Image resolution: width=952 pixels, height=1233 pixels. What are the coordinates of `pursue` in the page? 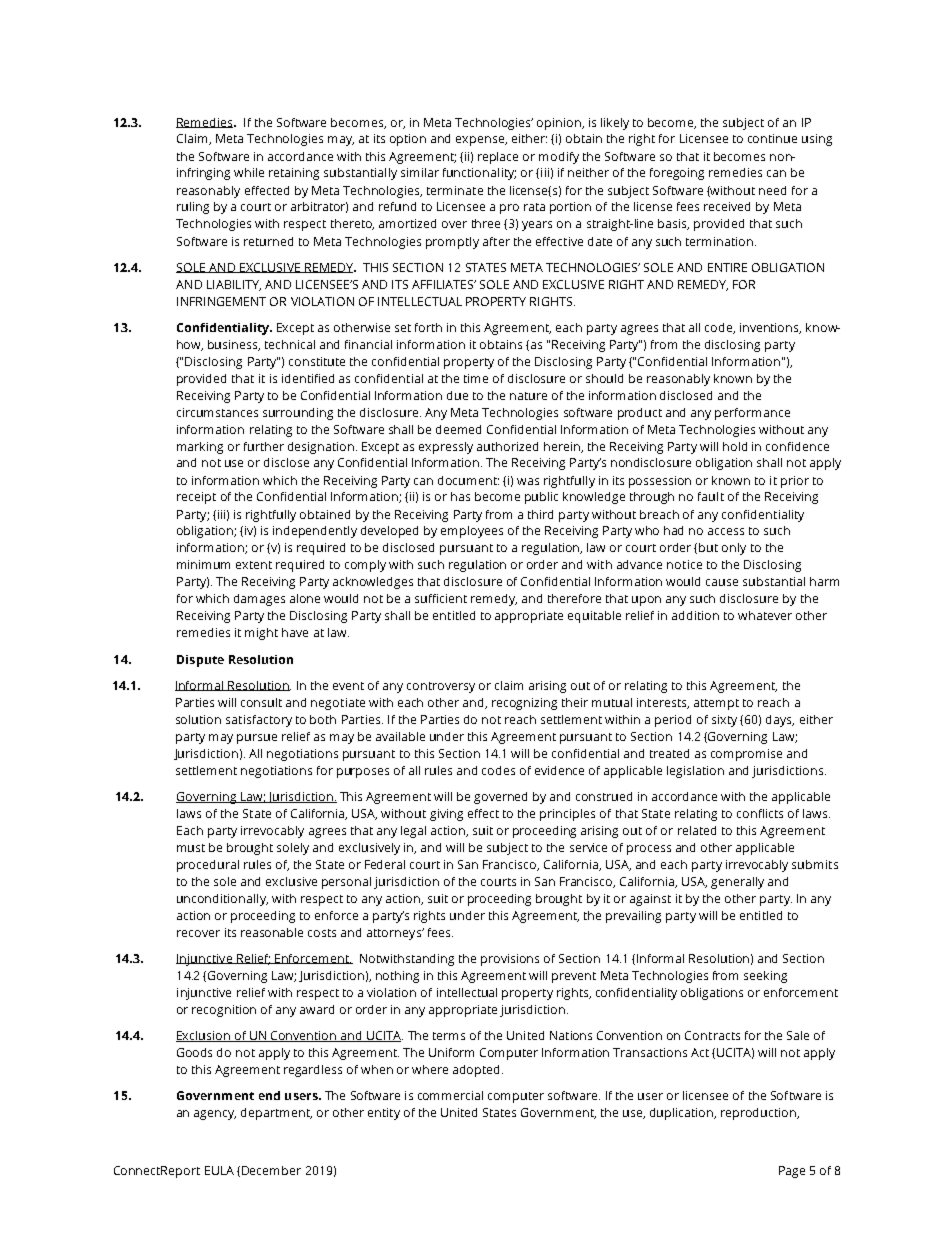 It's located at (257, 739).
